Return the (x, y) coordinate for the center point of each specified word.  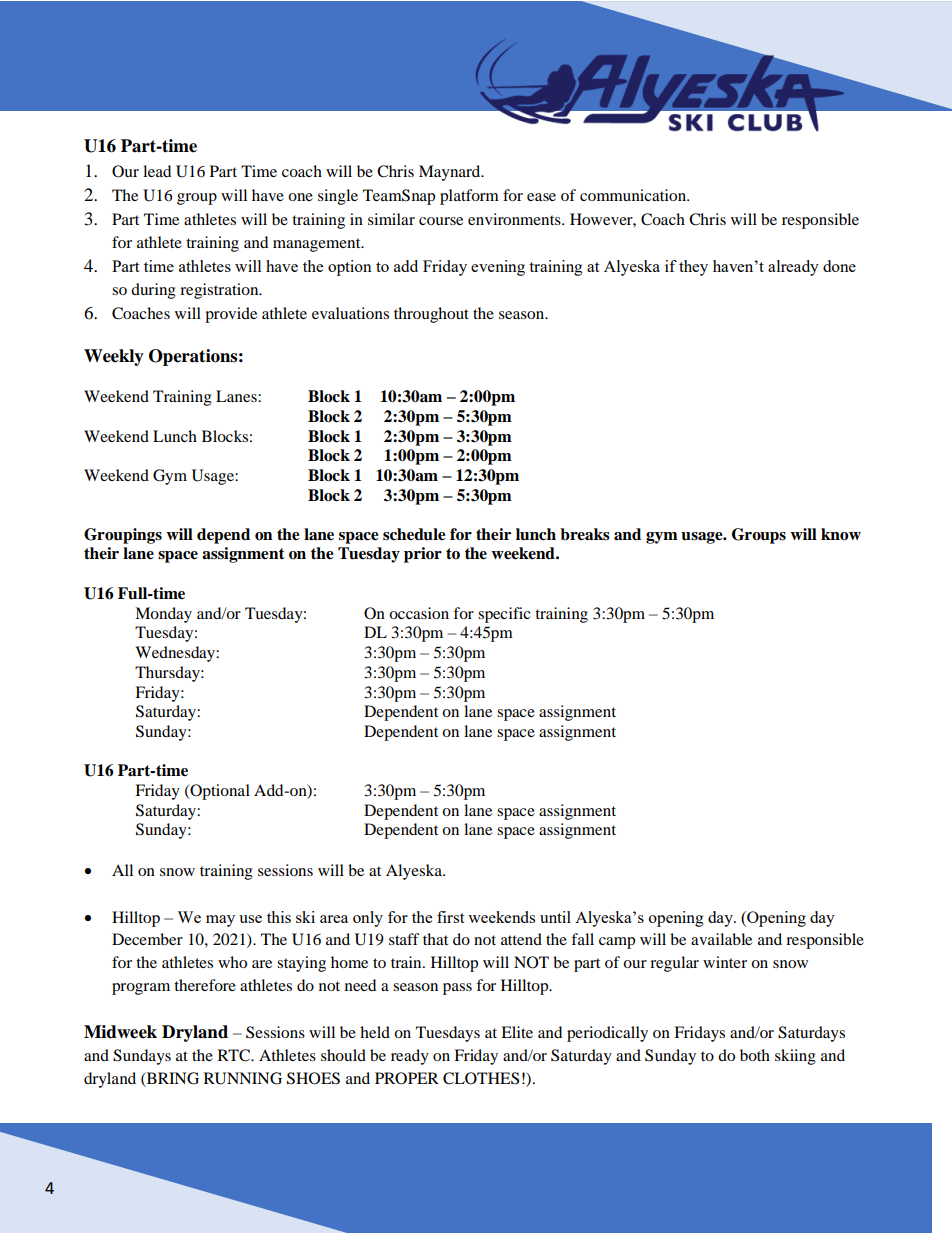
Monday (163, 615)
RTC (235, 1055)
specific (504, 615)
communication (634, 195)
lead (157, 171)
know (841, 534)
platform (469, 197)
